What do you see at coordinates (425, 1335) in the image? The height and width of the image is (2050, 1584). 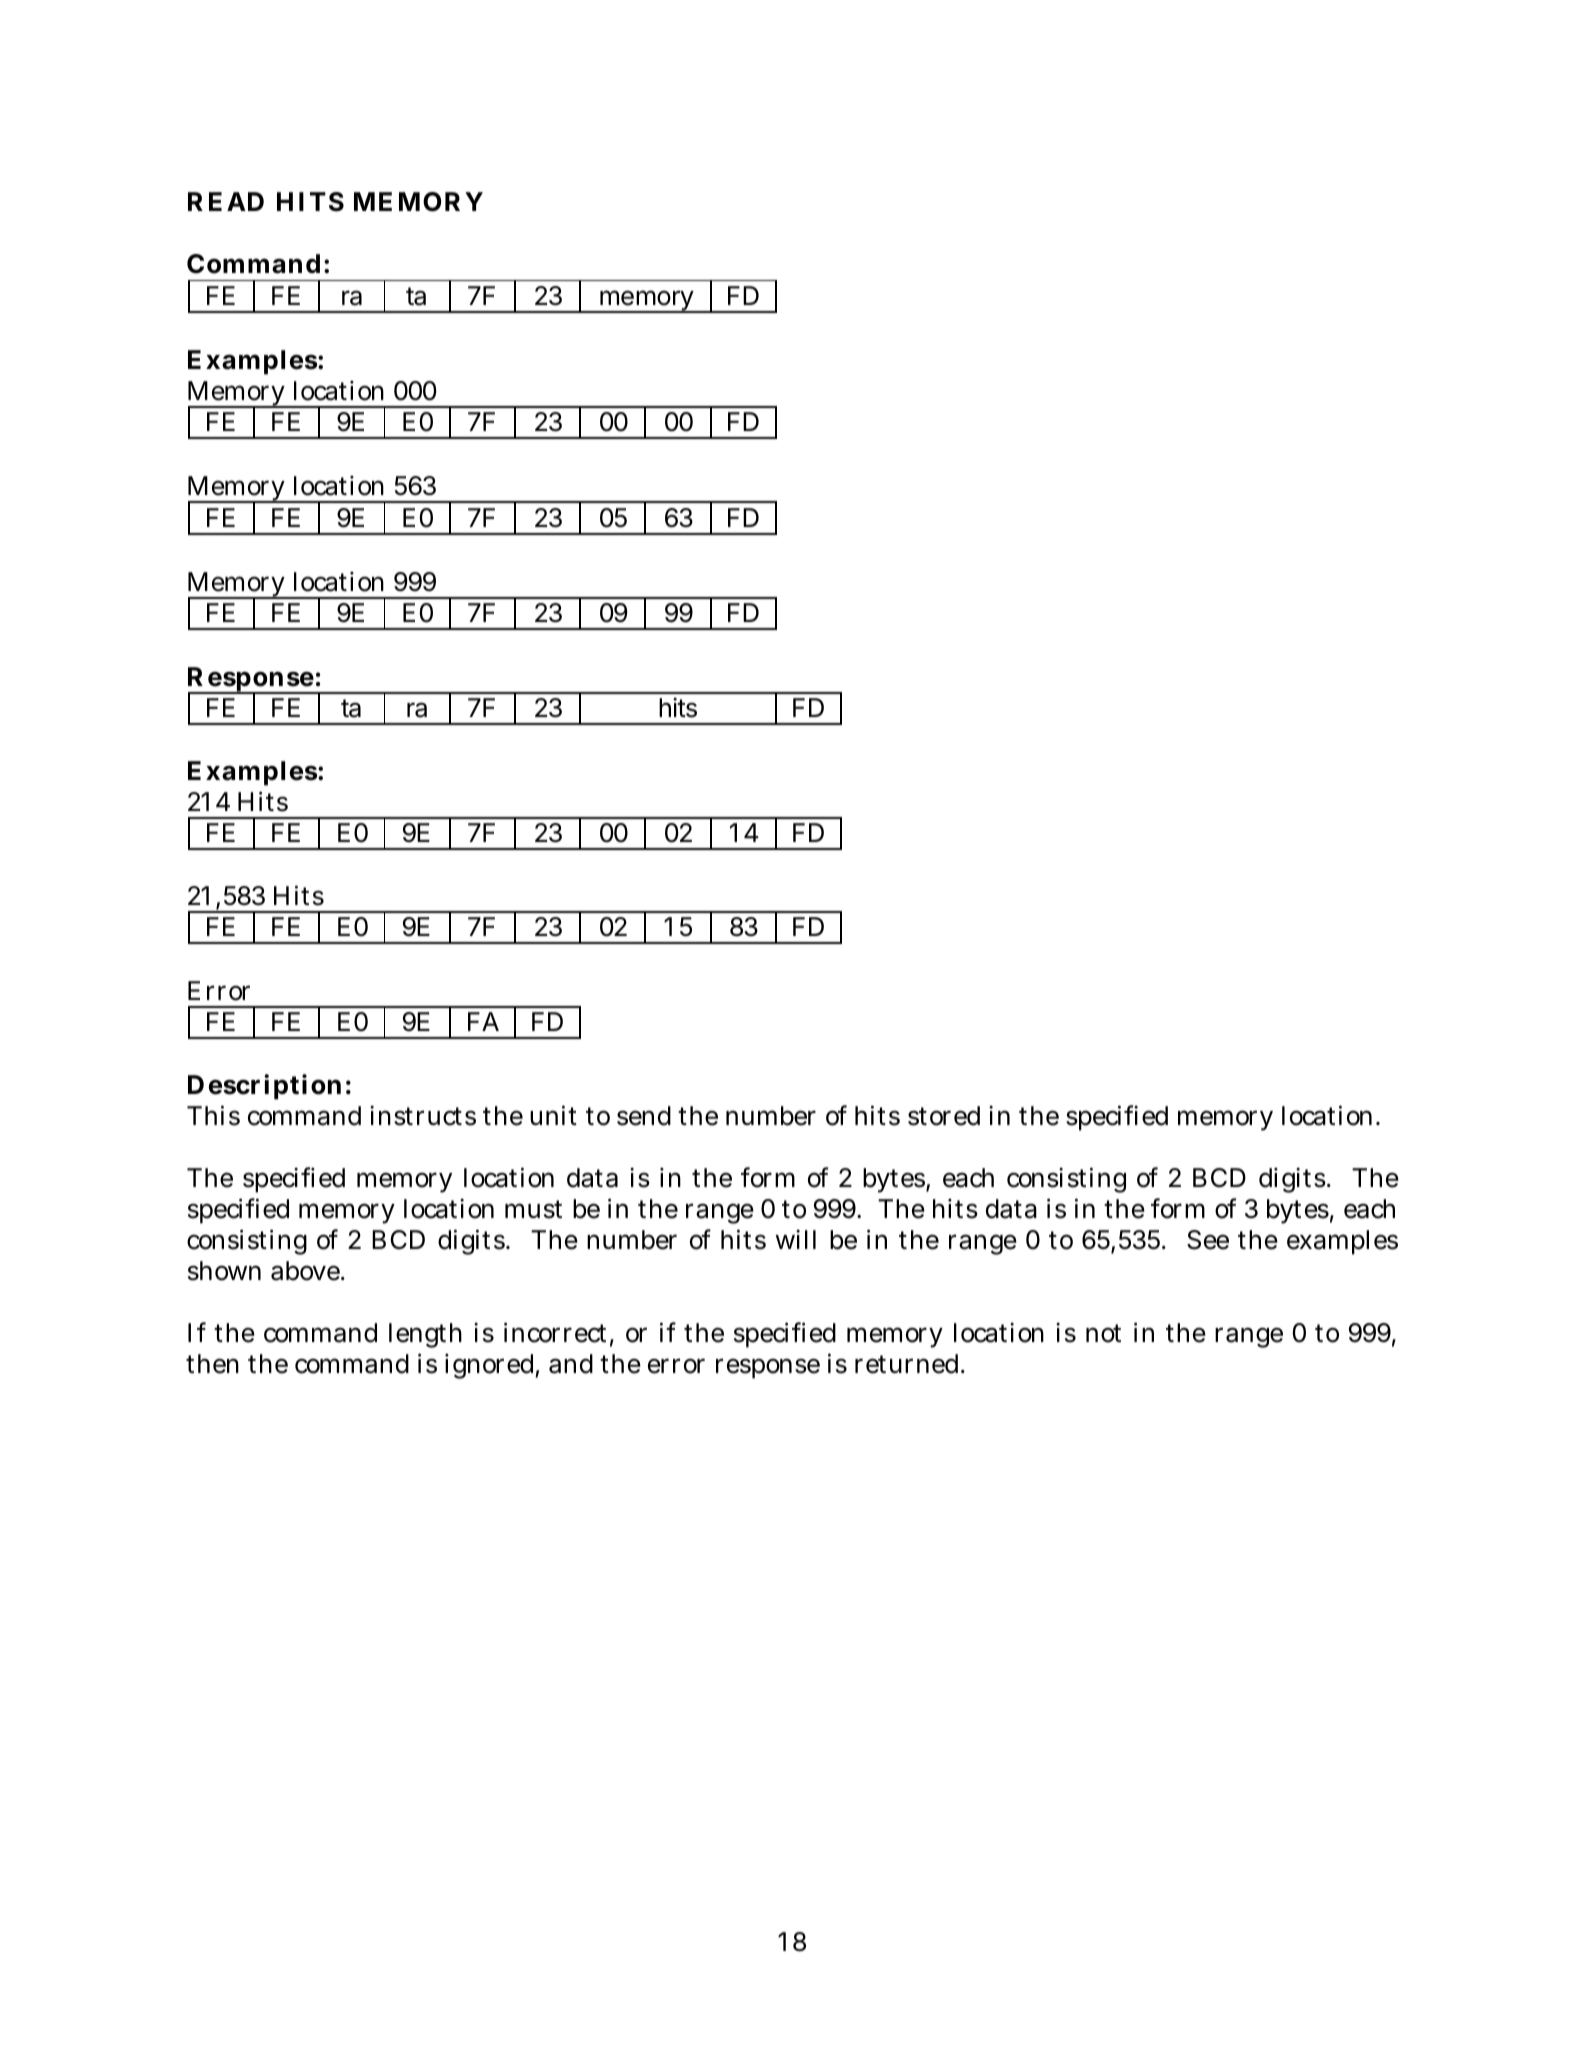 I see `length` at bounding box center [425, 1335].
